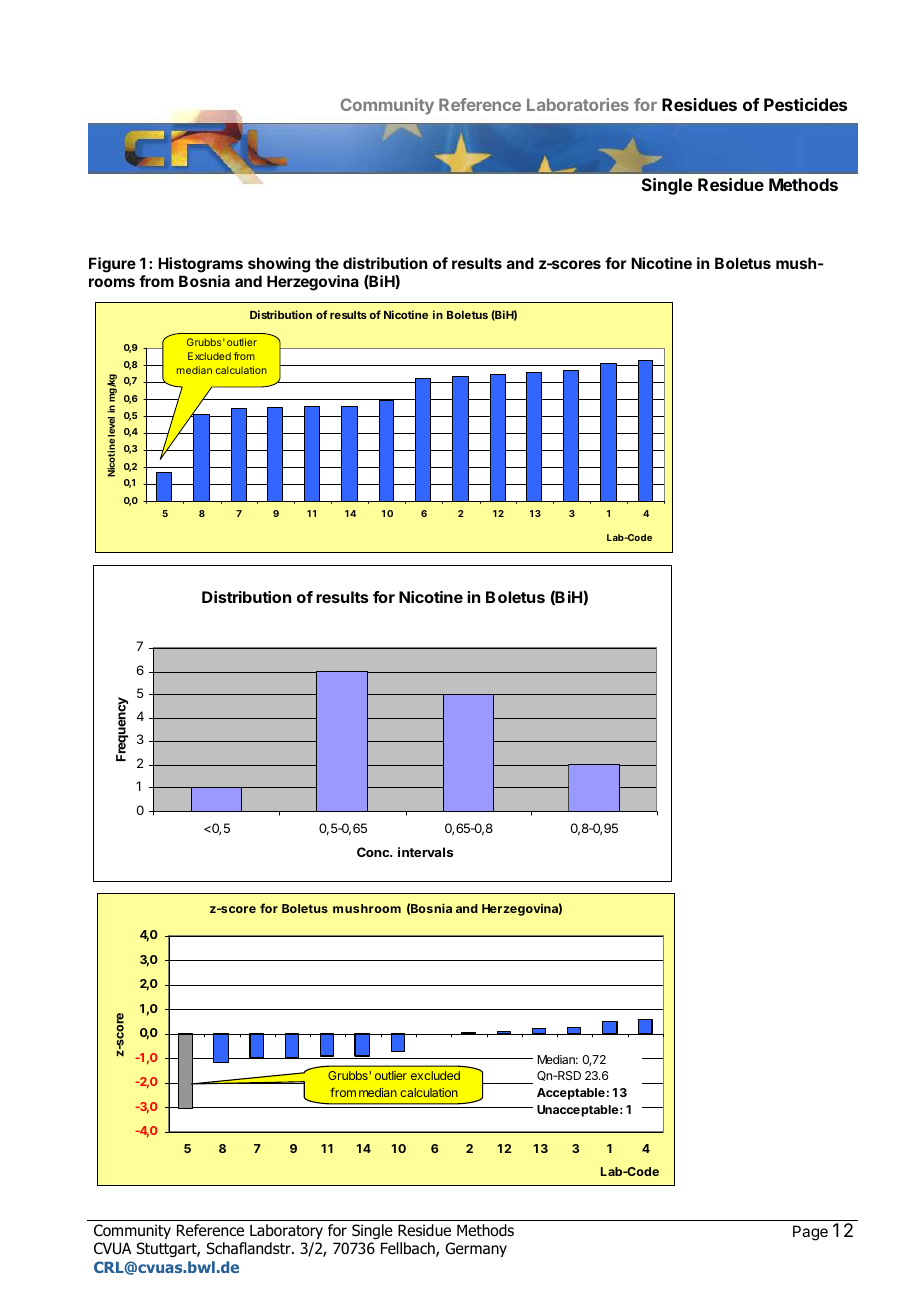 The height and width of the screenshot is (1308, 924). What do you see at coordinates (578, 104) in the screenshot?
I see `Laboratories` at bounding box center [578, 104].
